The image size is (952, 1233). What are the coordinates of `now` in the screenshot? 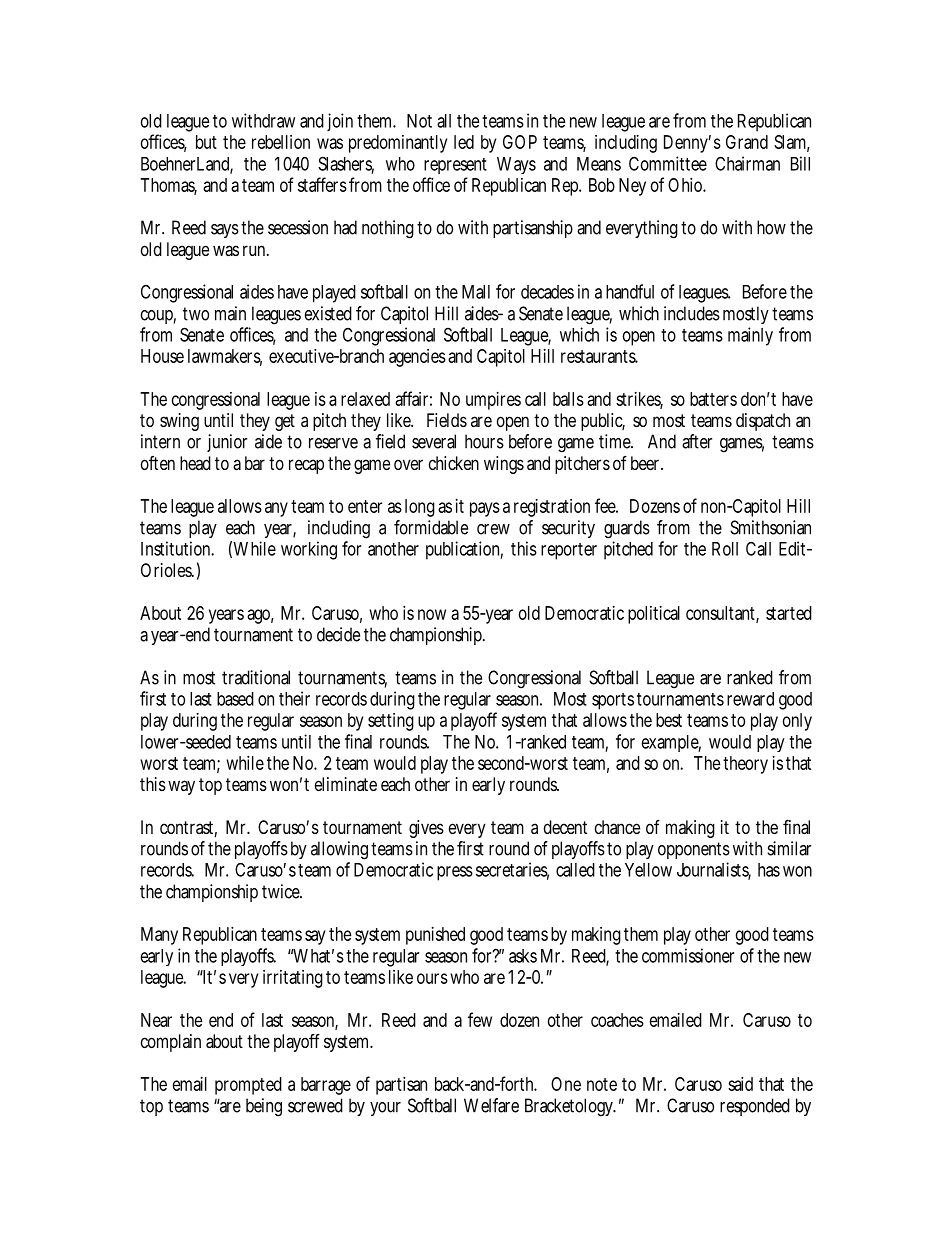 It's located at (432, 614).
